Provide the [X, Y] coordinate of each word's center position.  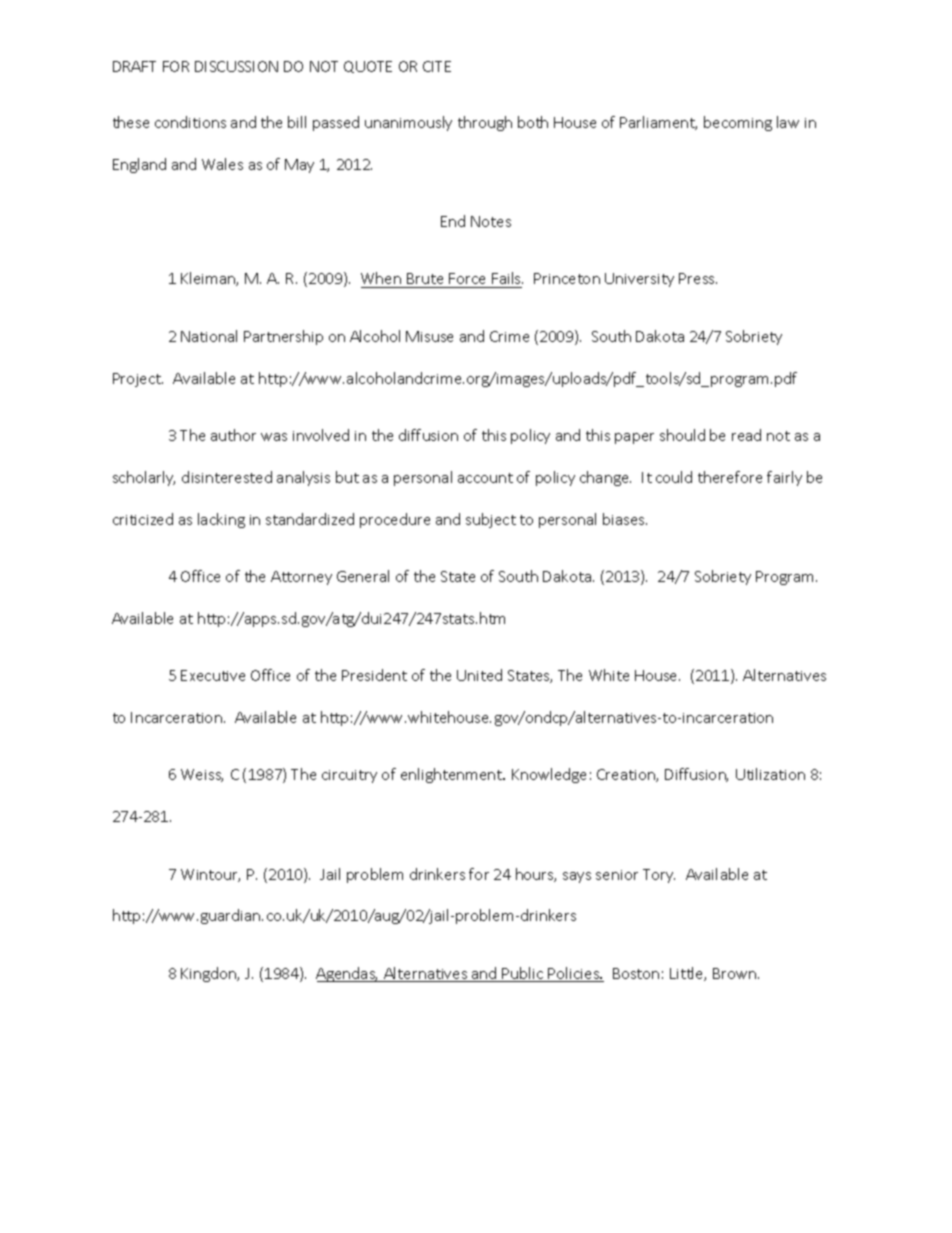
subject [491, 520]
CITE [437, 66]
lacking [221, 520]
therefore [730, 477]
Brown [736, 973]
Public [523, 974]
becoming [738, 123]
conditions [190, 122]
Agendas [347, 974]
